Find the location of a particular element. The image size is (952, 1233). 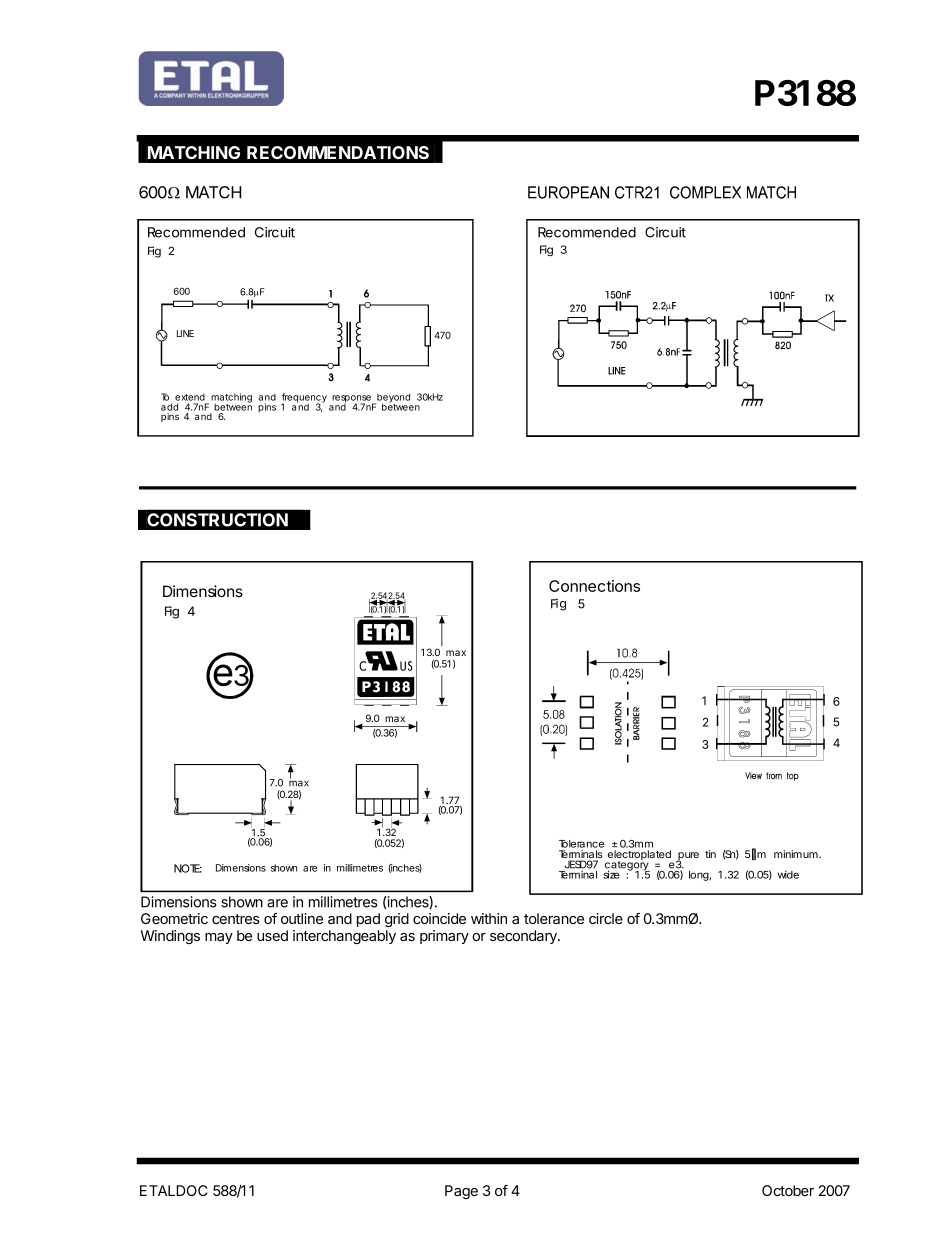

Page is located at coordinates (461, 1192).
